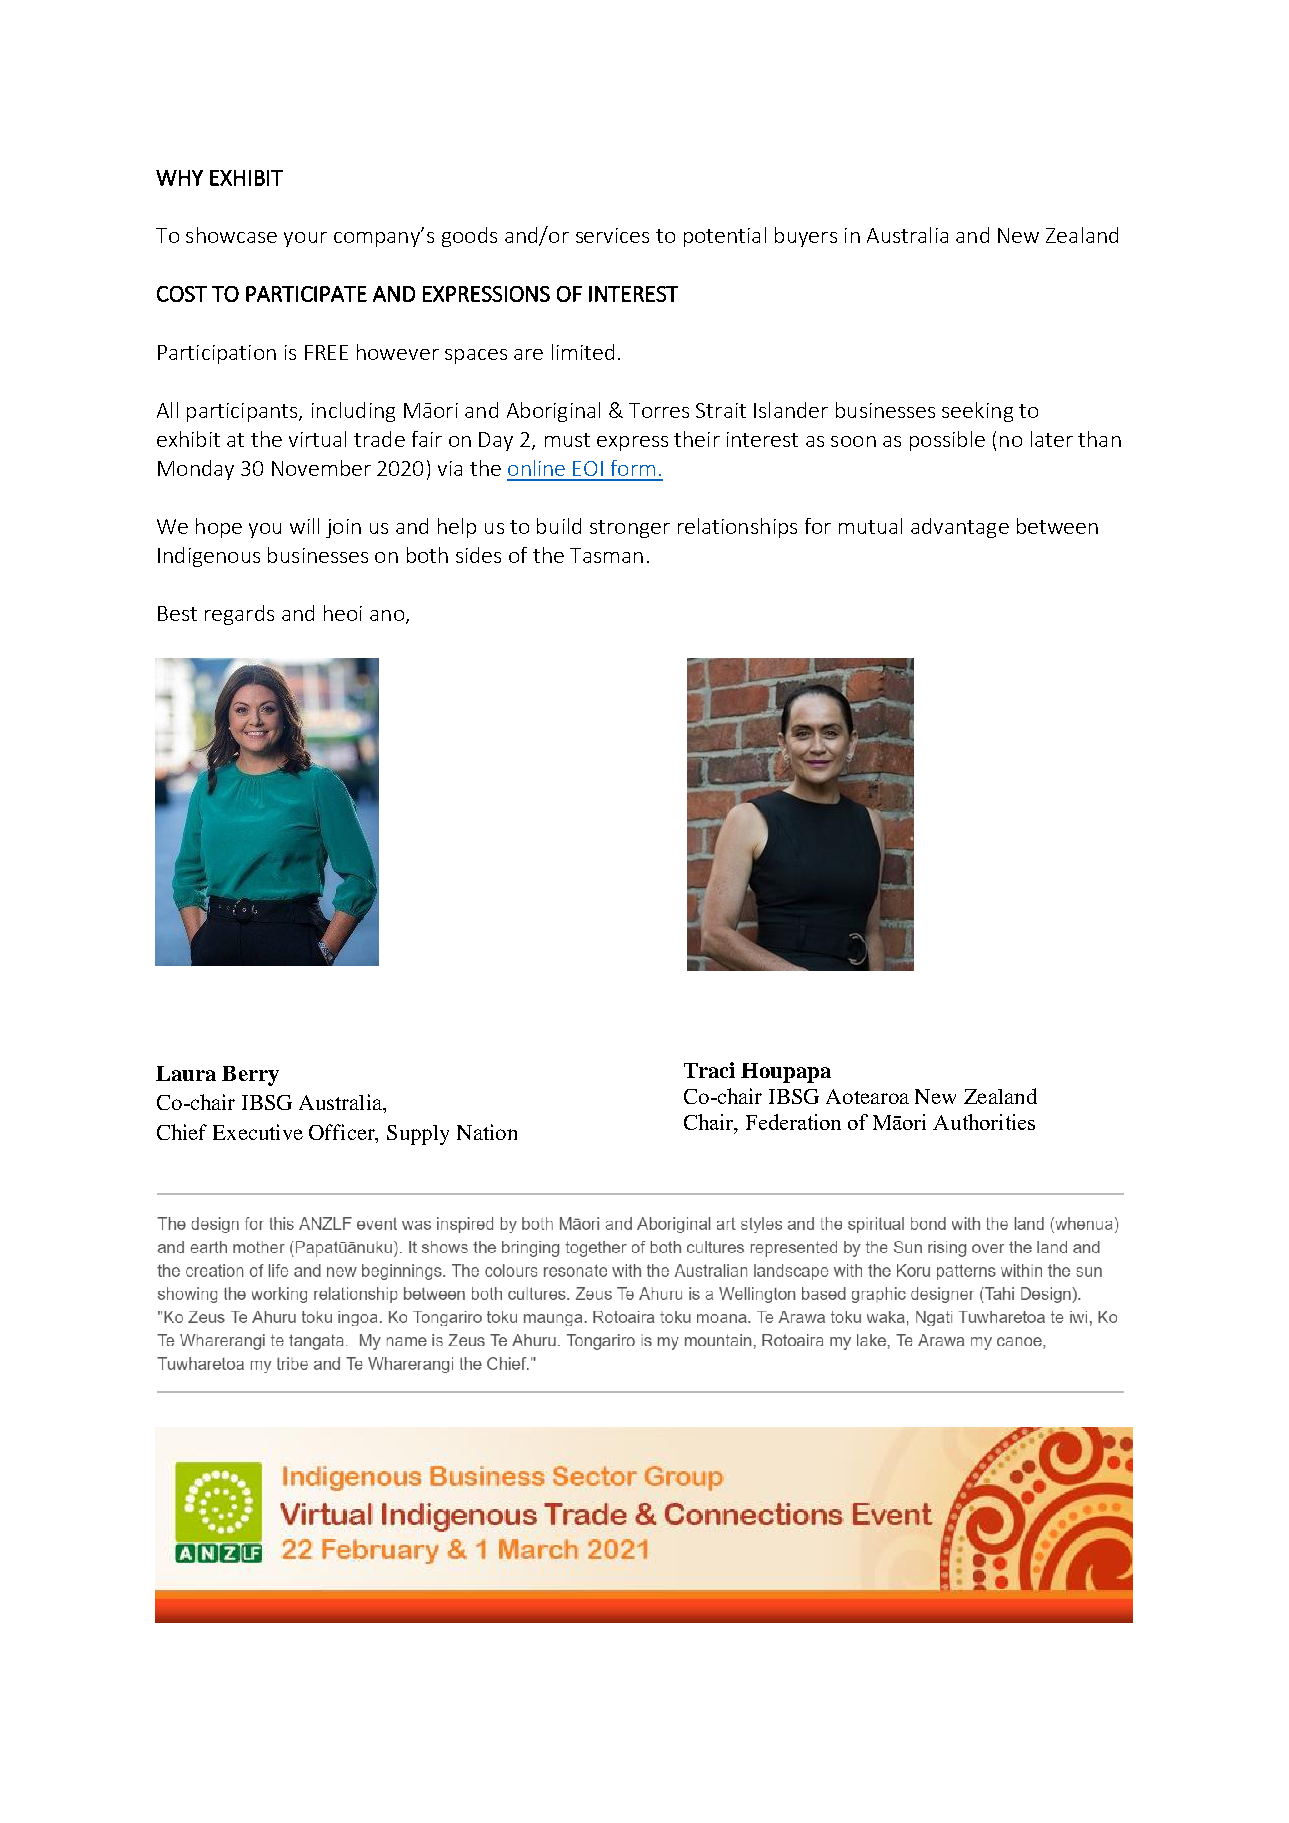  I want to click on Tasman, so click(606, 555).
